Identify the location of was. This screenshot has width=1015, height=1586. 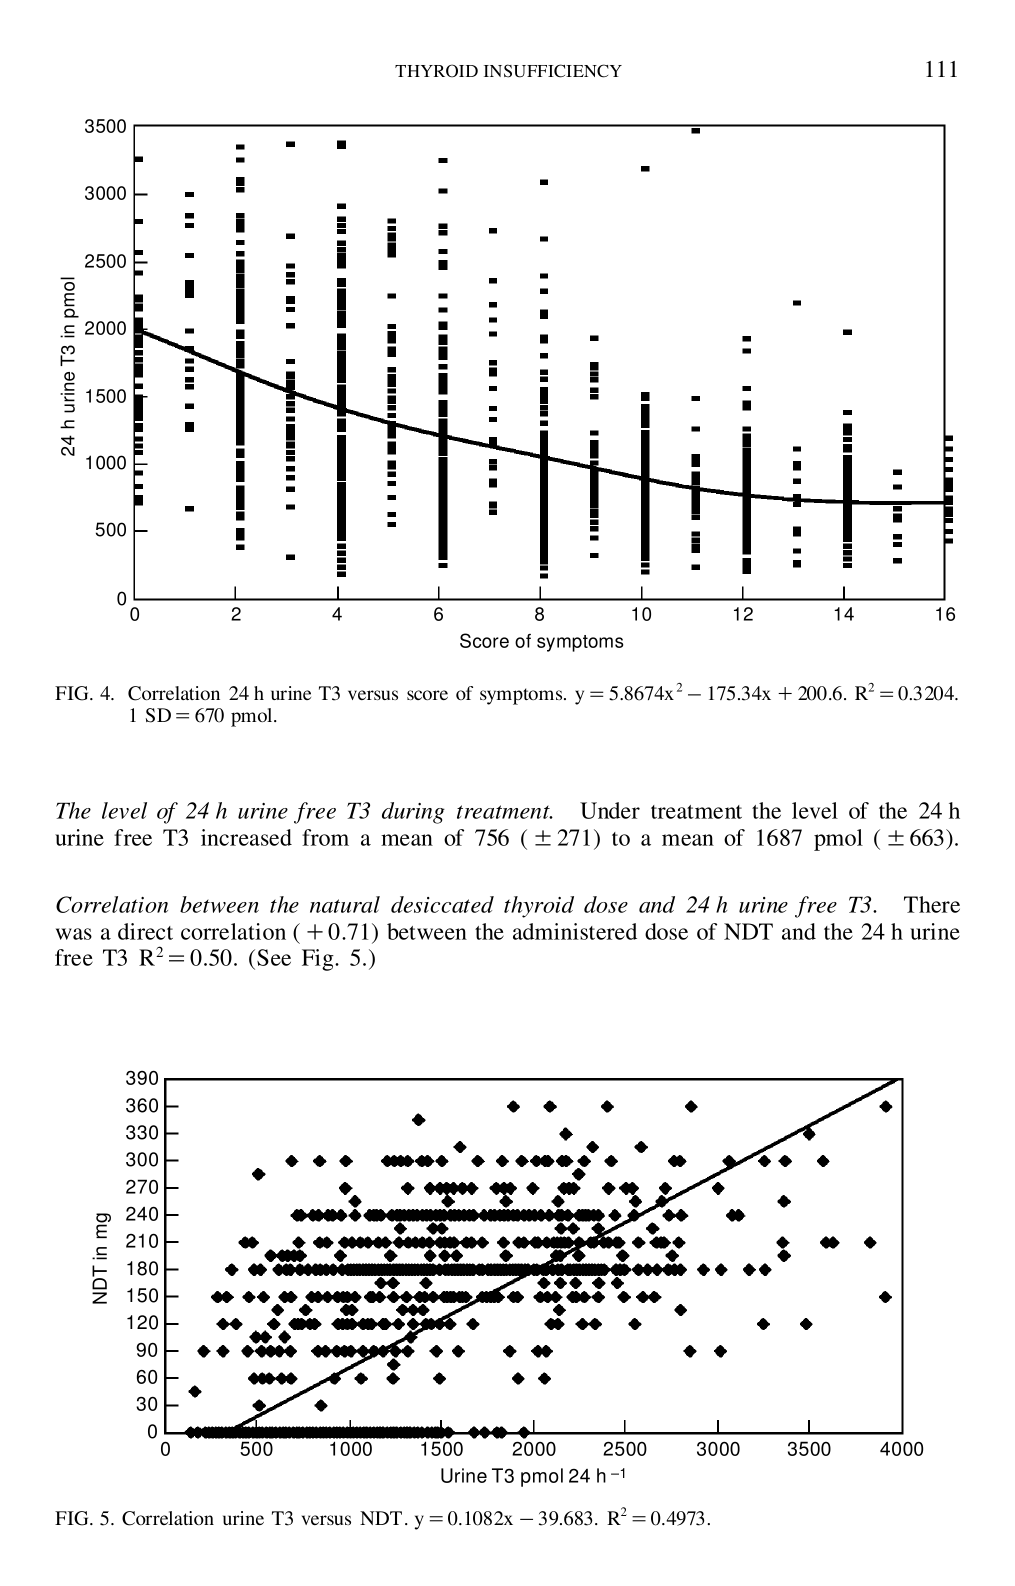
(74, 934).
